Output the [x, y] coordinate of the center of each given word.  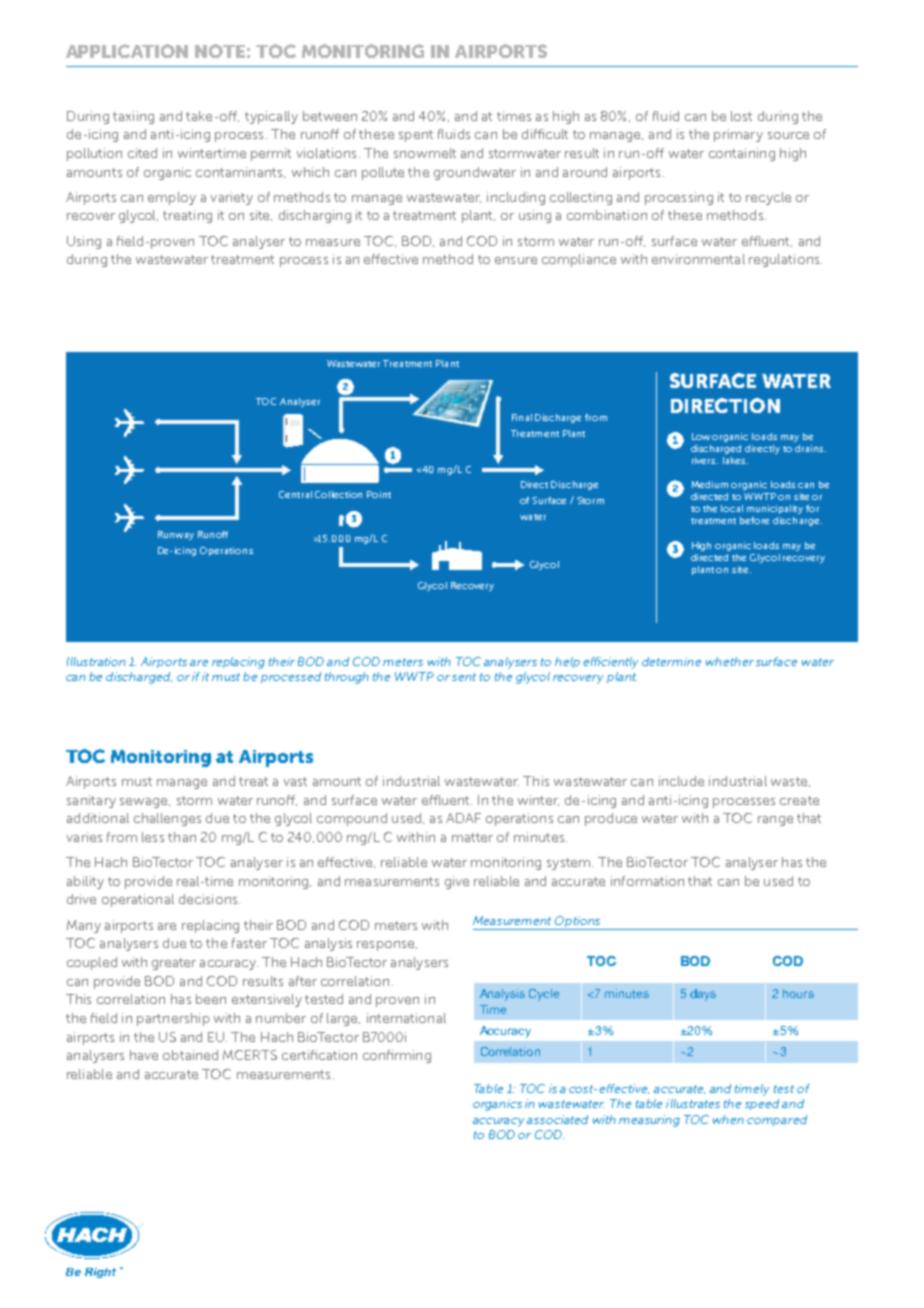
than [182, 837]
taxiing [133, 117]
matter [472, 837]
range [775, 821]
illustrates [693, 1103]
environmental [698, 259]
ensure [516, 260]
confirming [397, 1056]
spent [416, 136]
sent [464, 677]
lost [741, 116]
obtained [190, 1055]
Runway [176, 535]
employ [172, 198]
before [754, 520]
